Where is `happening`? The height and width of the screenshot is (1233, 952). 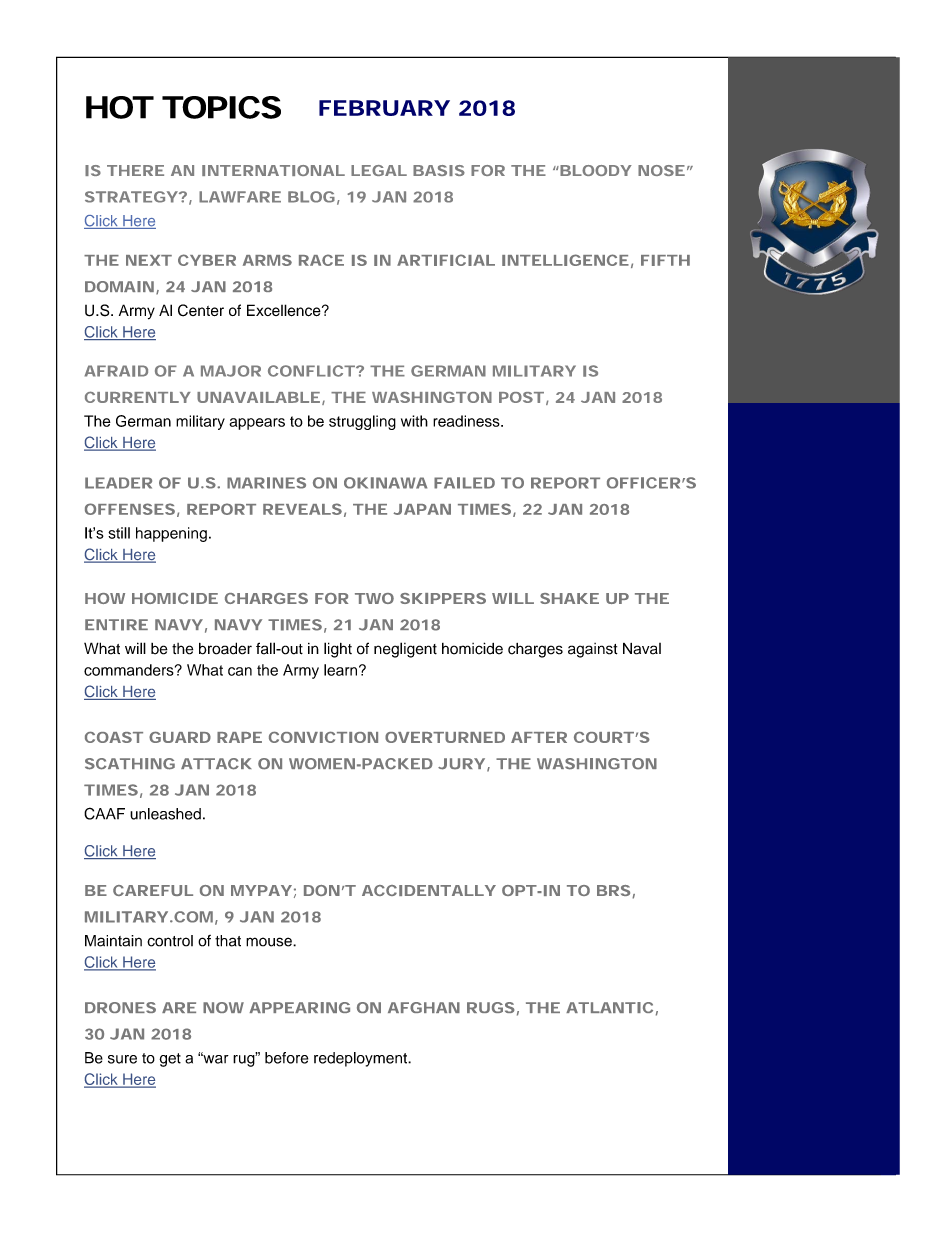
happening is located at coordinates (171, 534).
